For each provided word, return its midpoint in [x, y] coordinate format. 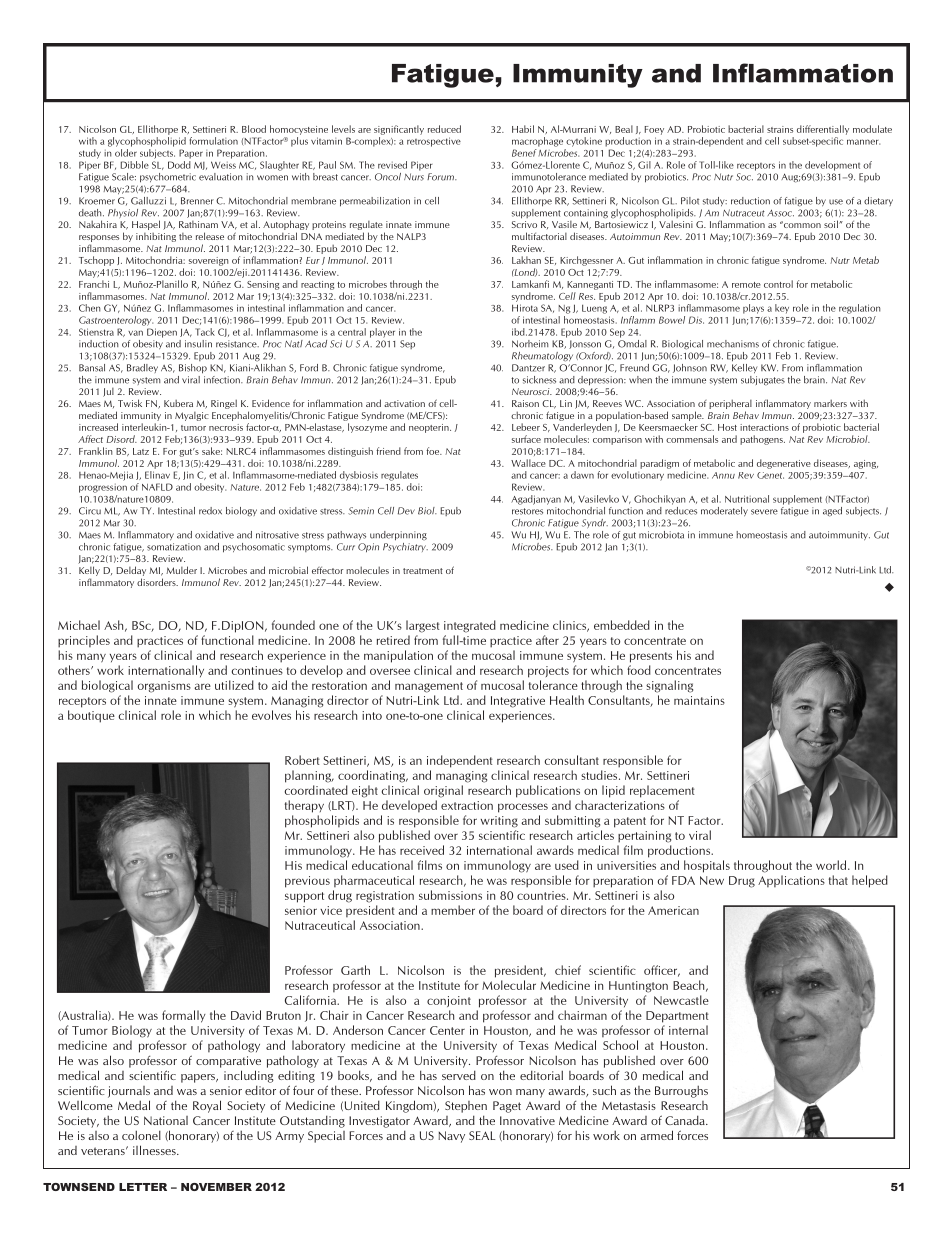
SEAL [482, 1135]
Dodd [179, 165]
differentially [823, 130]
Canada [686, 1120]
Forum [441, 177]
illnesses [155, 1150]
